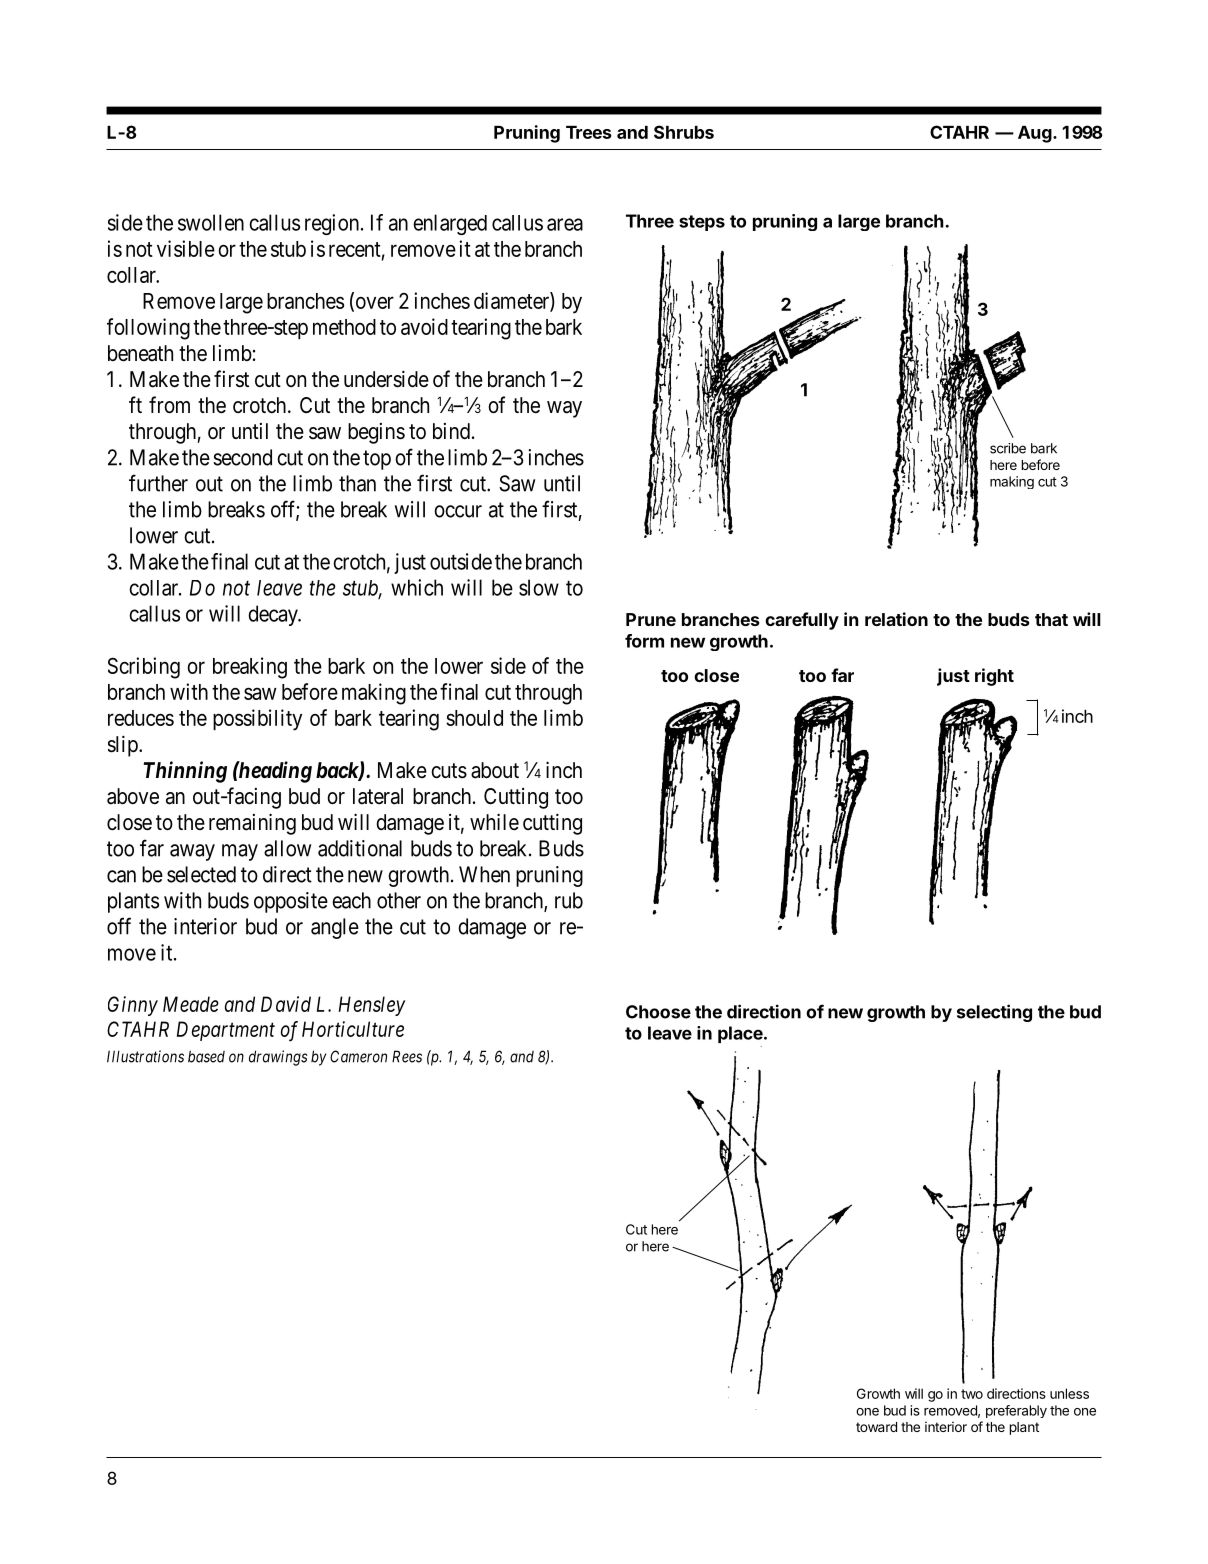 The height and width of the page is (1564, 1208). Describe the element at coordinates (972, 1394) in the page. I see `two` at that location.
